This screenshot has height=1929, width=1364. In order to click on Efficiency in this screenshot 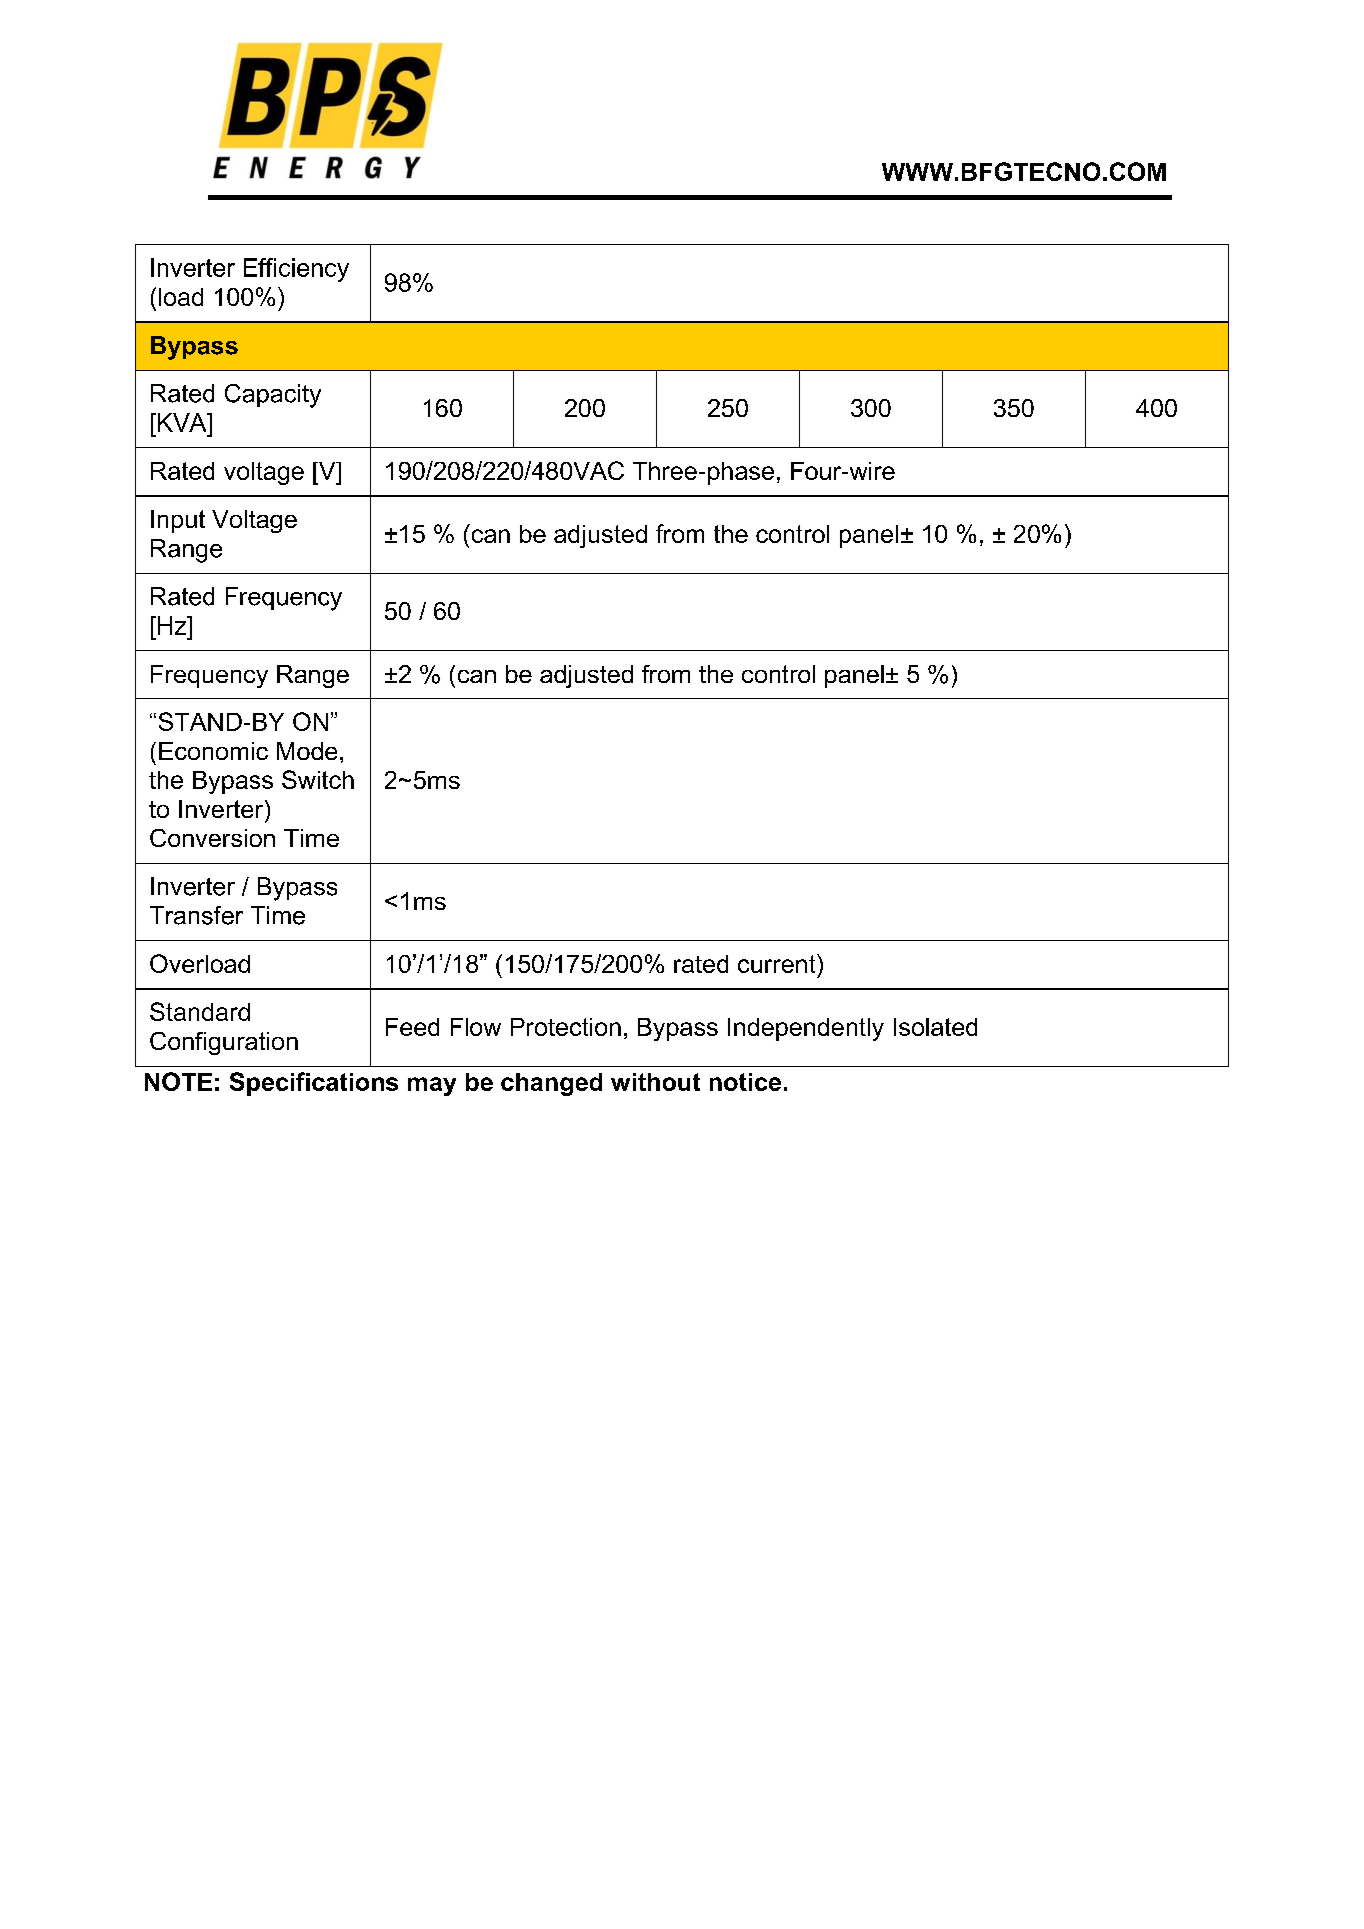, I will do `click(296, 270)`.
